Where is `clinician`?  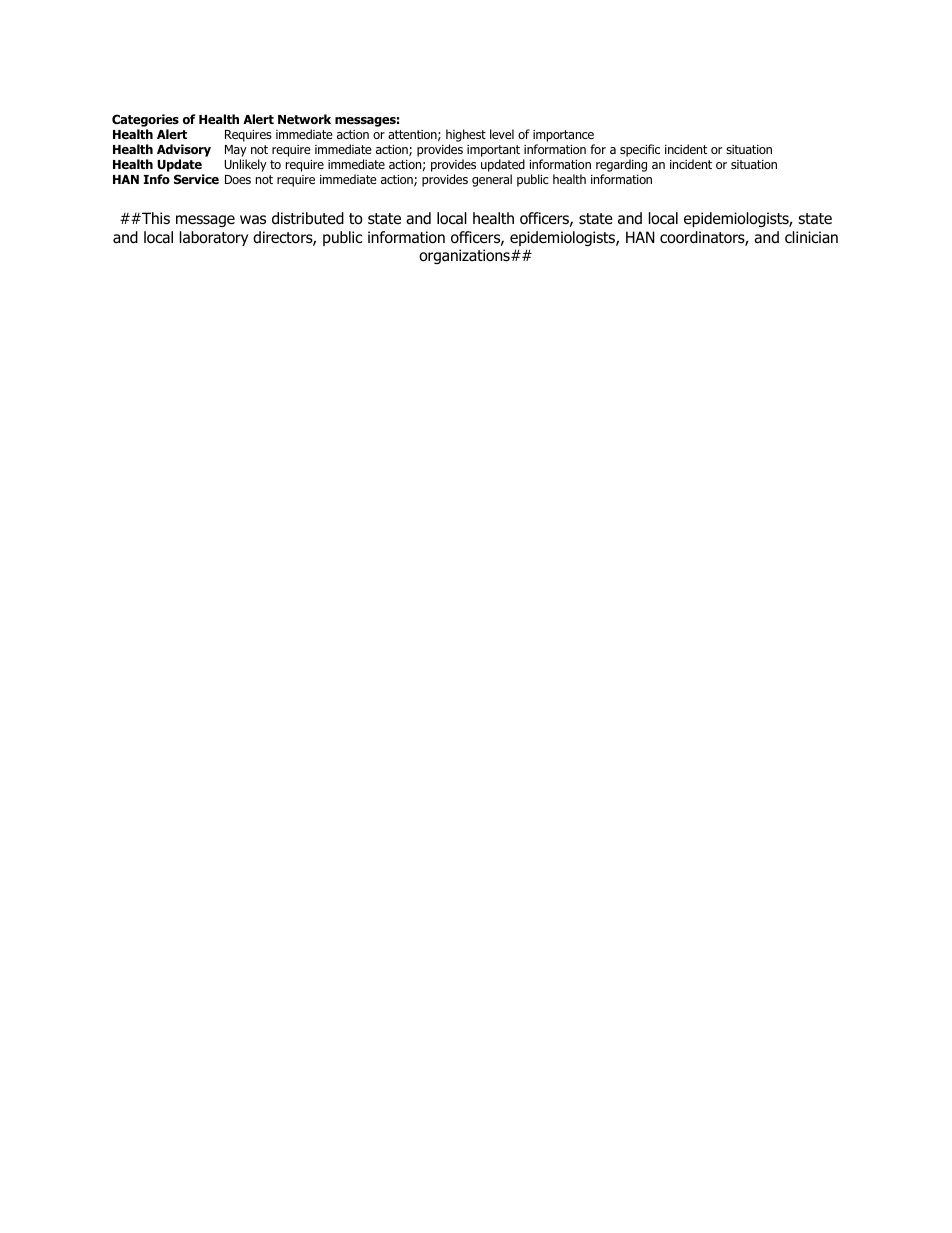 clinician is located at coordinates (811, 237).
